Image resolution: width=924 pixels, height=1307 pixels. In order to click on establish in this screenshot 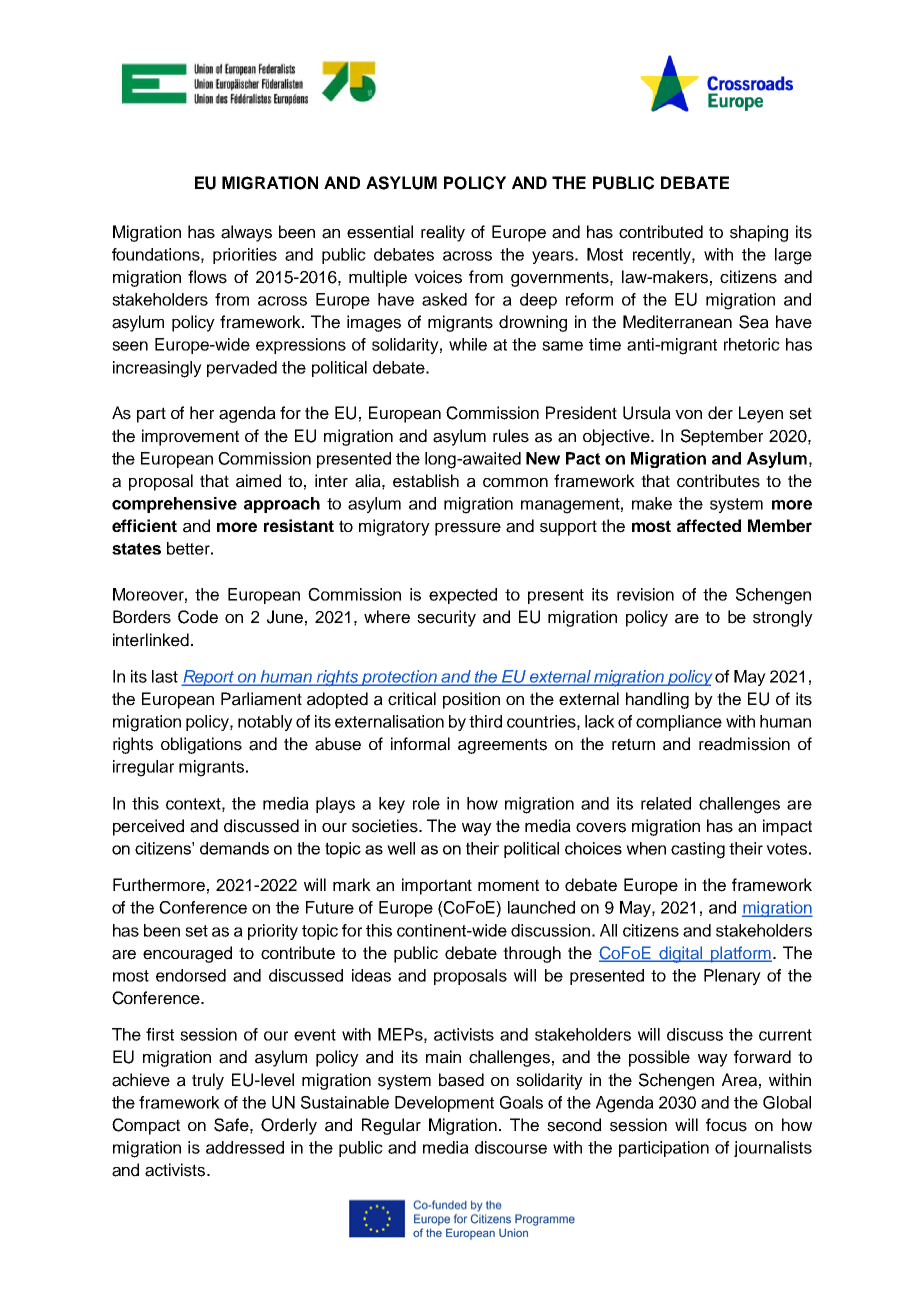, I will do `click(426, 481)`.
